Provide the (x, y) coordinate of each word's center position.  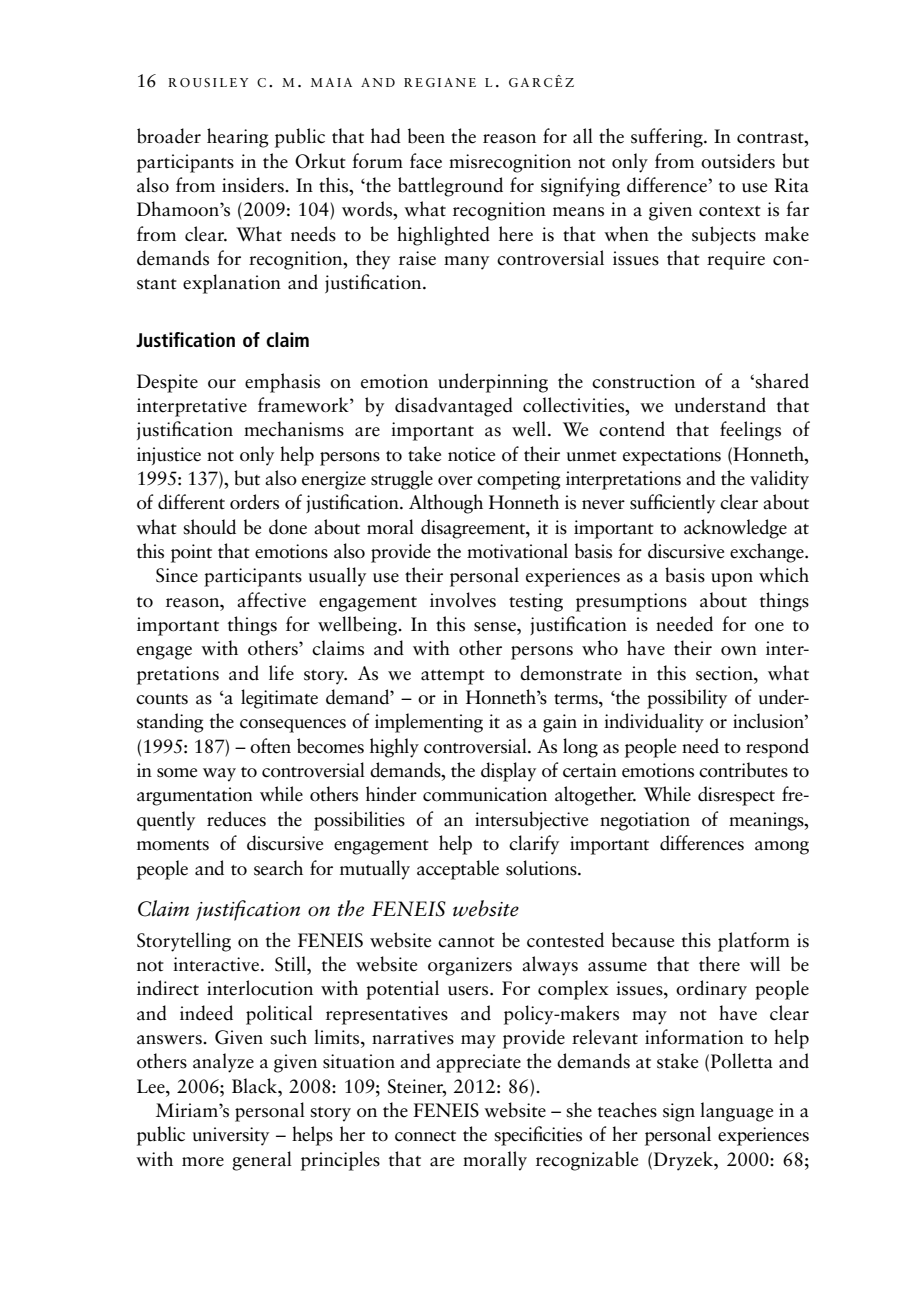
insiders (254, 185)
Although (446, 504)
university (231, 1136)
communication (485, 794)
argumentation (195, 796)
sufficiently (672, 504)
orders (254, 502)
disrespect (736, 796)
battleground (450, 187)
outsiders (738, 161)
